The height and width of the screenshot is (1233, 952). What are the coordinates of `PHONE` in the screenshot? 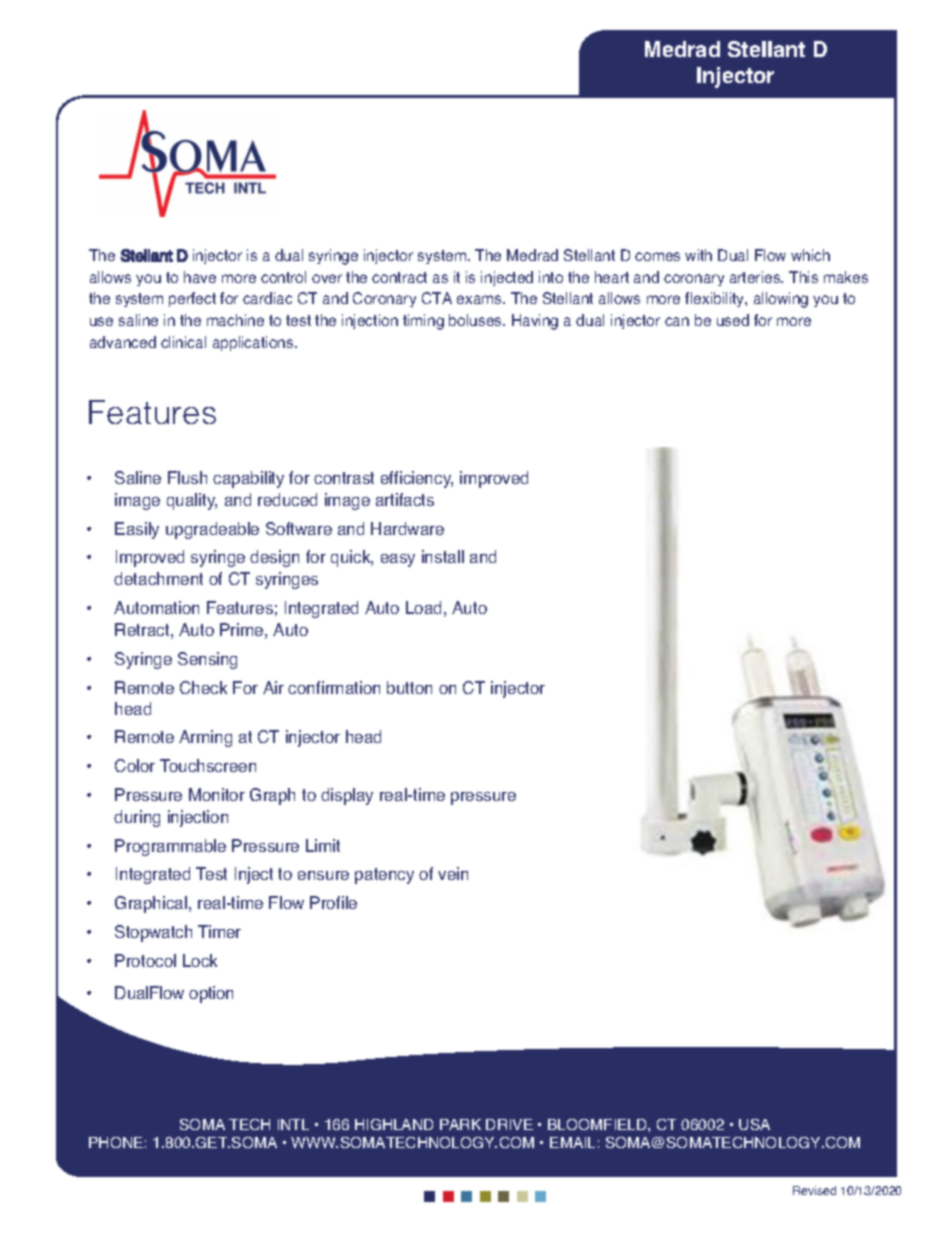 It's located at (116, 1142).
